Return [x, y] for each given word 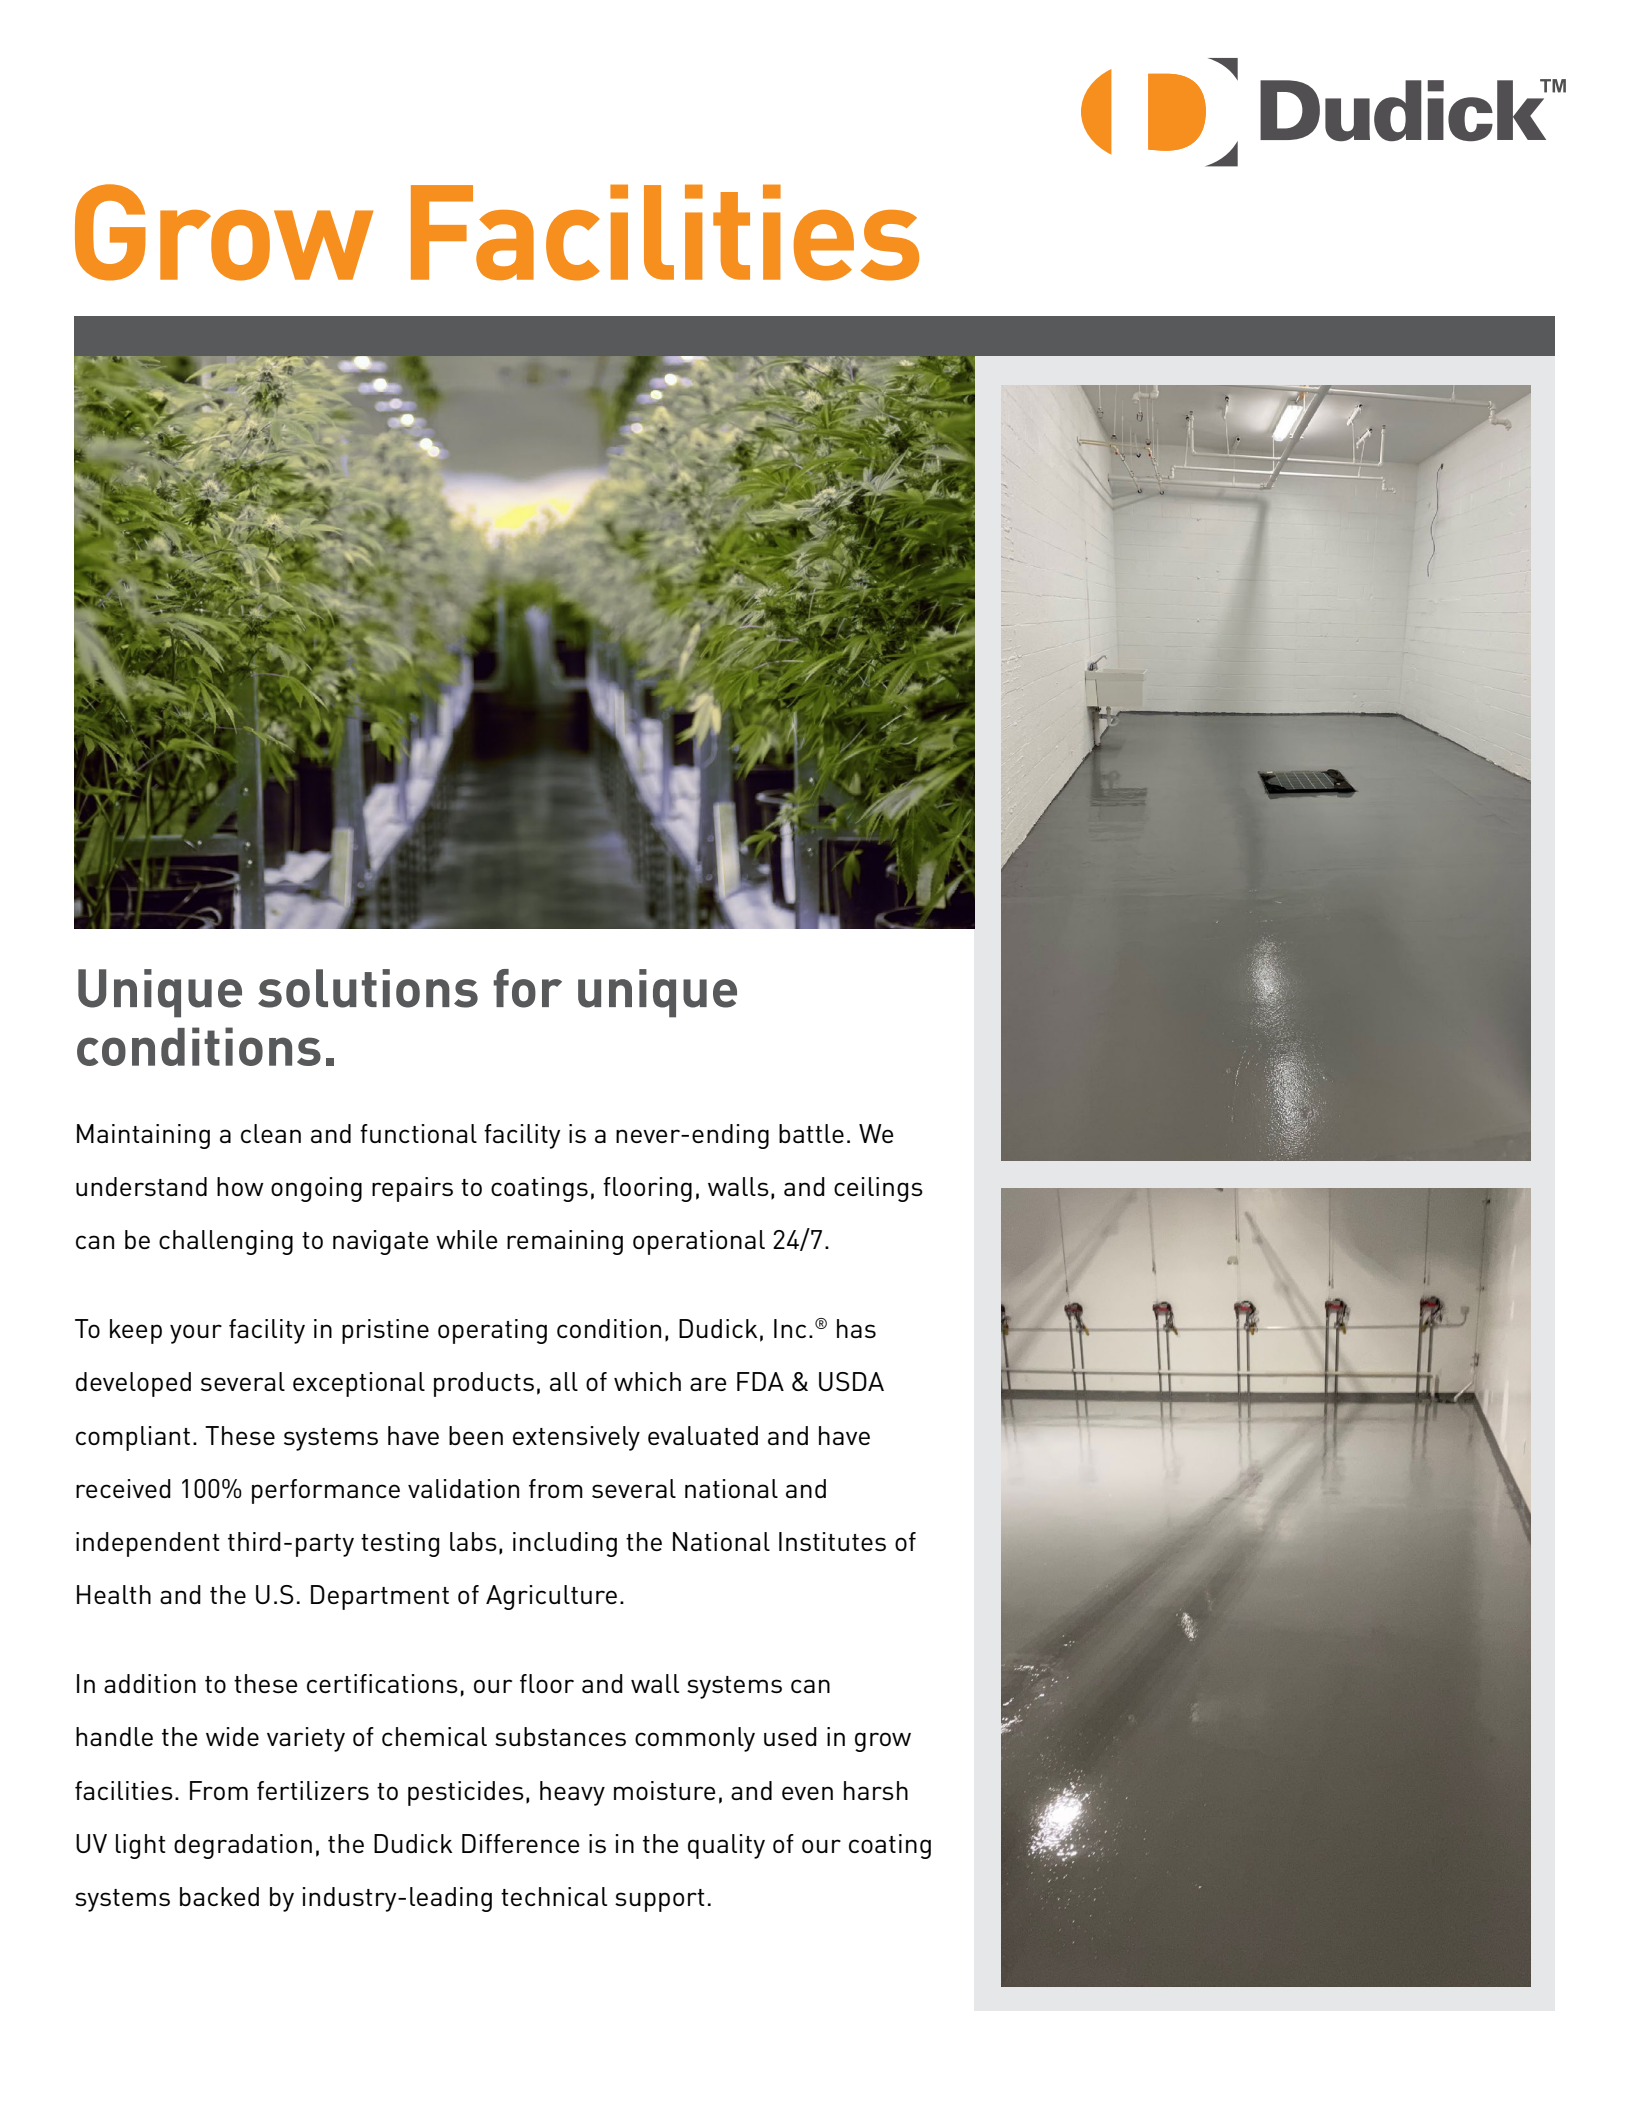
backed [219, 1896]
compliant [133, 1438]
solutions [368, 988]
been [476, 1435]
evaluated [703, 1435]
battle [811, 1133]
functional [418, 1133]
